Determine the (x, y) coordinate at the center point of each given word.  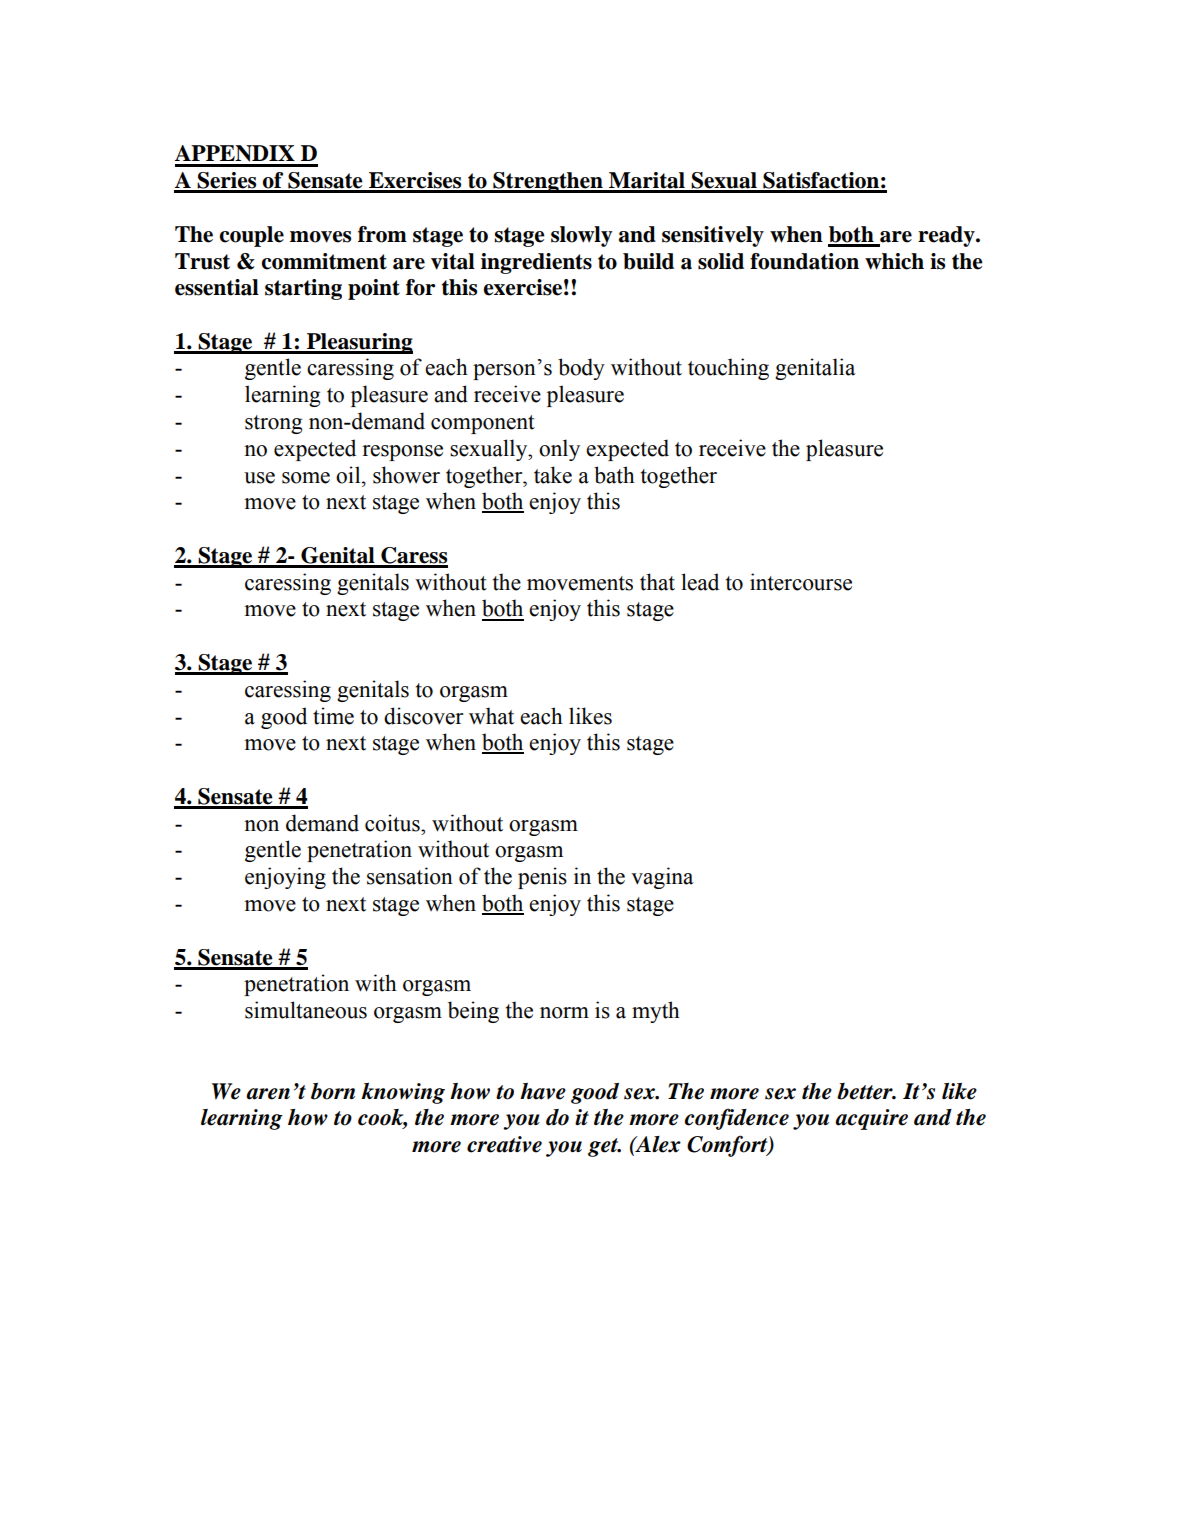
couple (252, 236)
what (491, 716)
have (543, 1091)
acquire (871, 1119)
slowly (582, 236)
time (333, 716)
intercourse (801, 582)
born (333, 1091)
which (894, 261)
